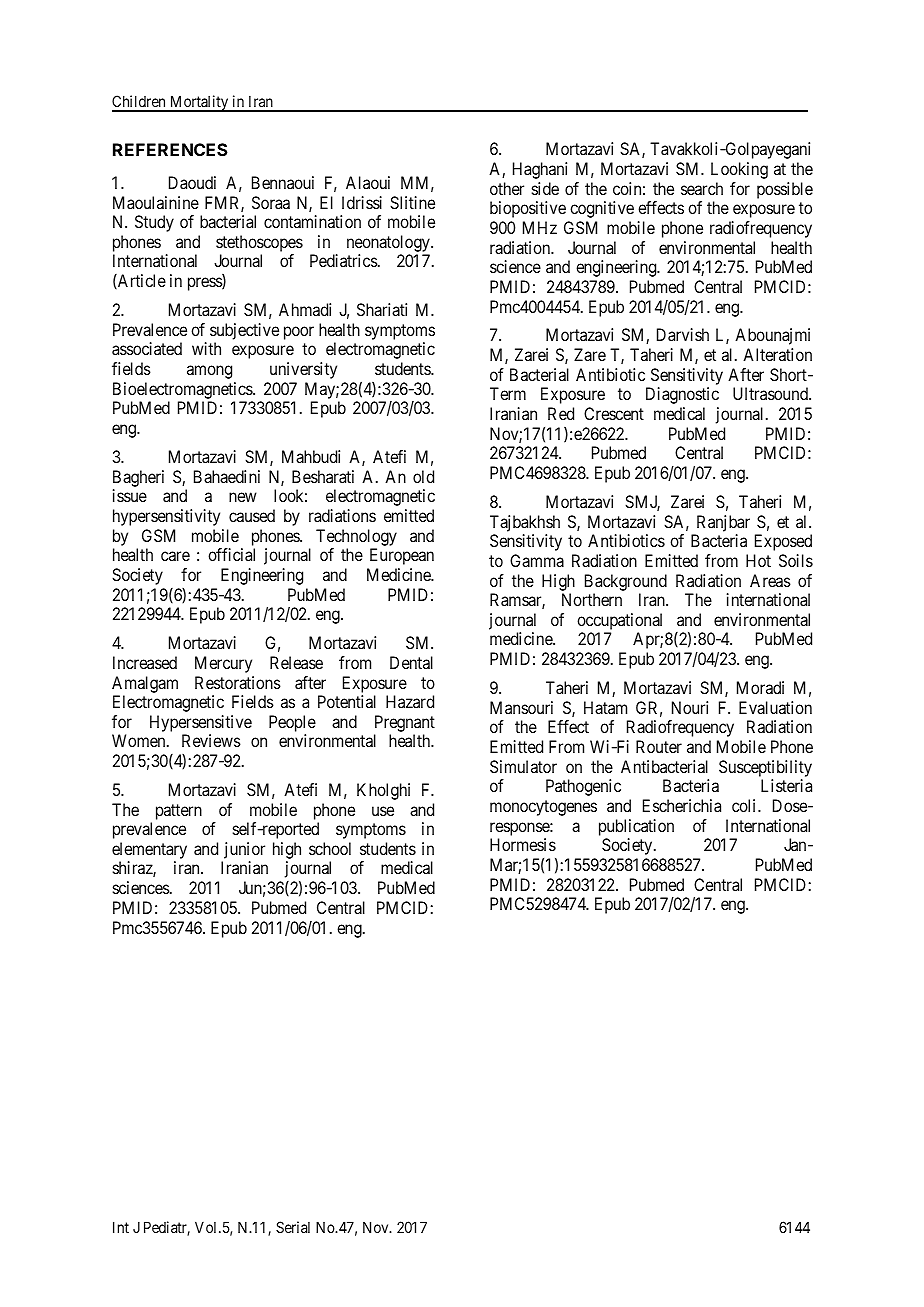 This image has width=924, height=1307. What do you see at coordinates (702, 188) in the image?
I see `search` at bounding box center [702, 188].
